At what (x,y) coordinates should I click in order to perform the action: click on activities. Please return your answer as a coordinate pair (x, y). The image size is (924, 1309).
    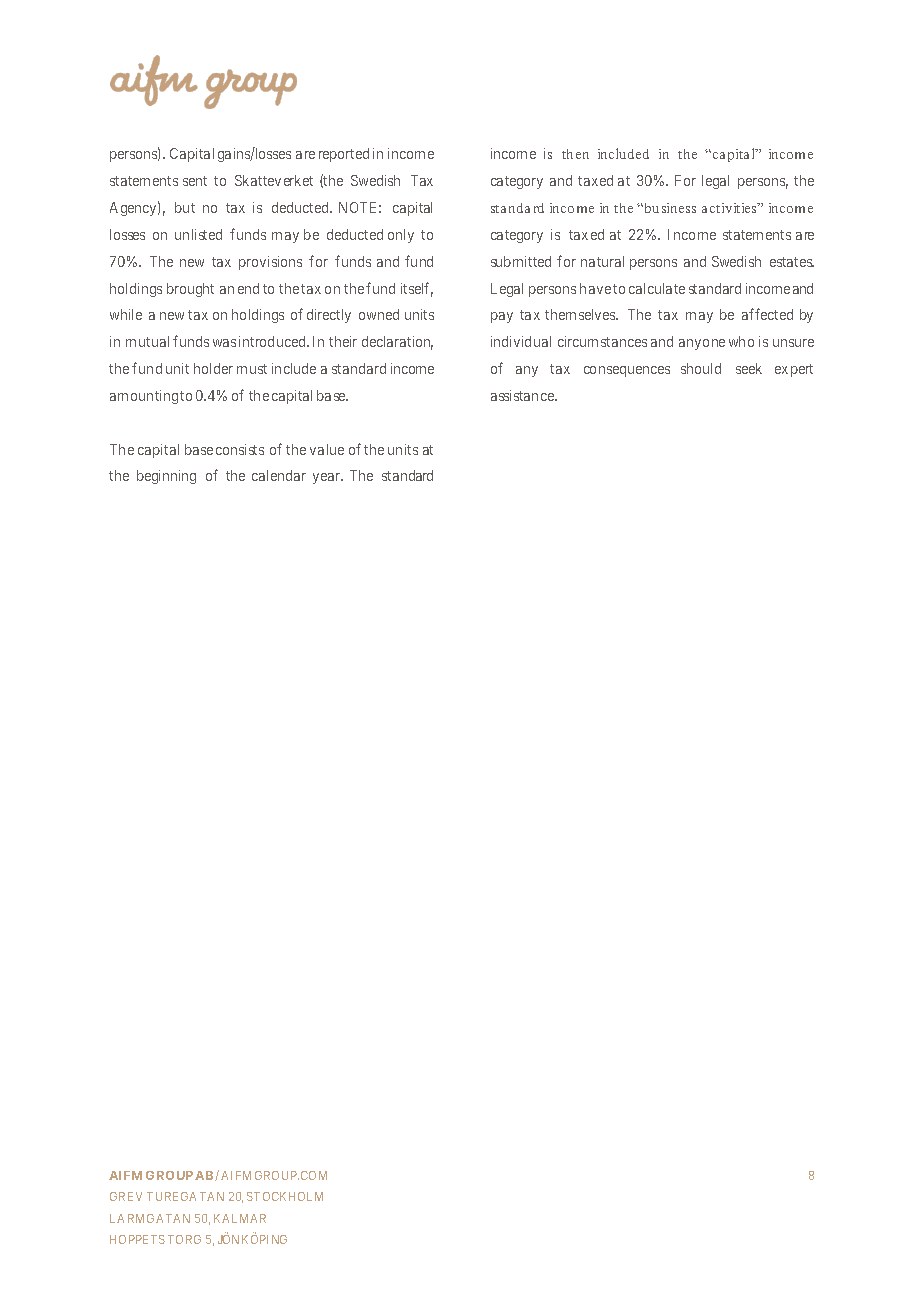
    Looking at the image, I should click on (731, 208).
